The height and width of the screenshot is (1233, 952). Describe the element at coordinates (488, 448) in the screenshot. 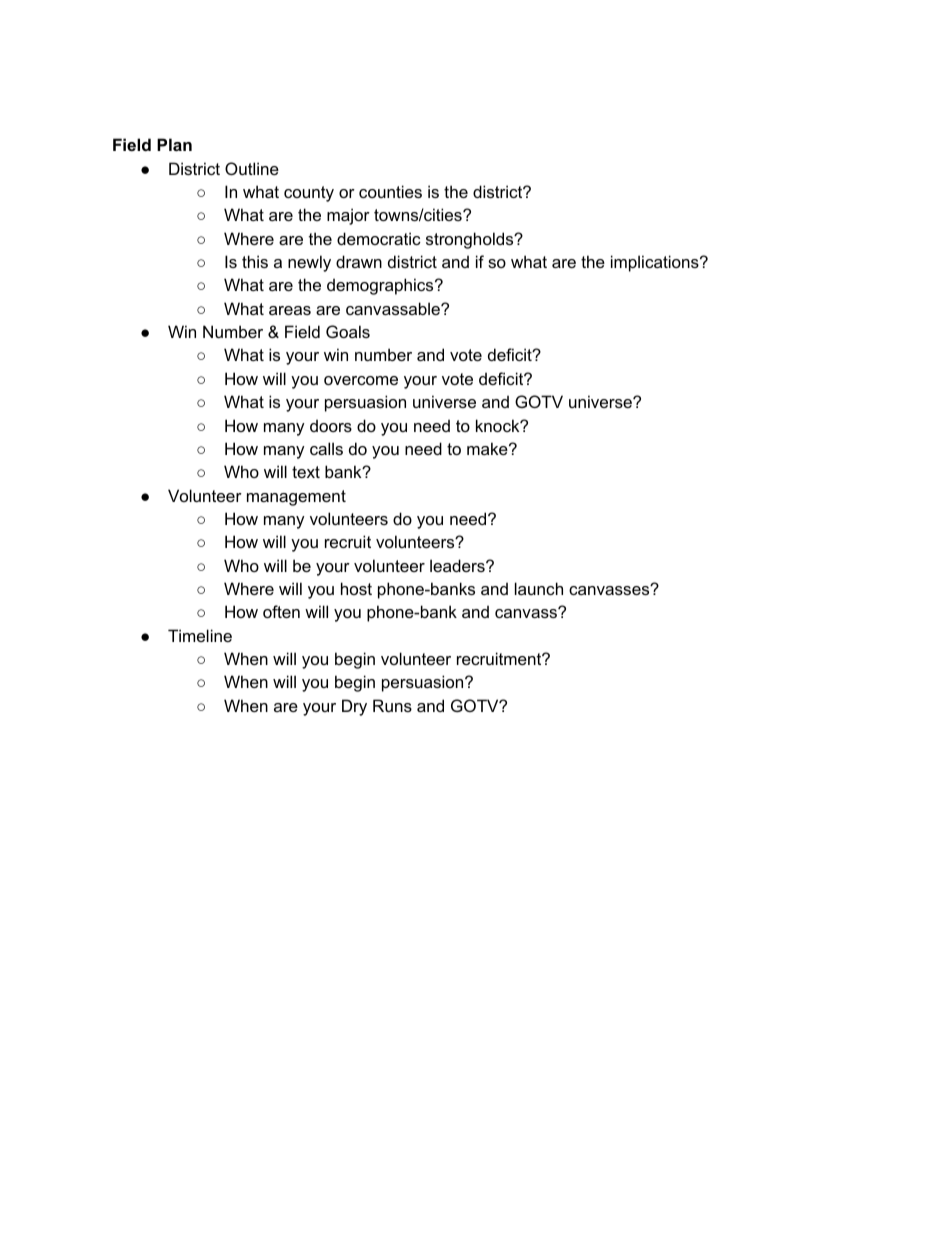

I see `make` at that location.
